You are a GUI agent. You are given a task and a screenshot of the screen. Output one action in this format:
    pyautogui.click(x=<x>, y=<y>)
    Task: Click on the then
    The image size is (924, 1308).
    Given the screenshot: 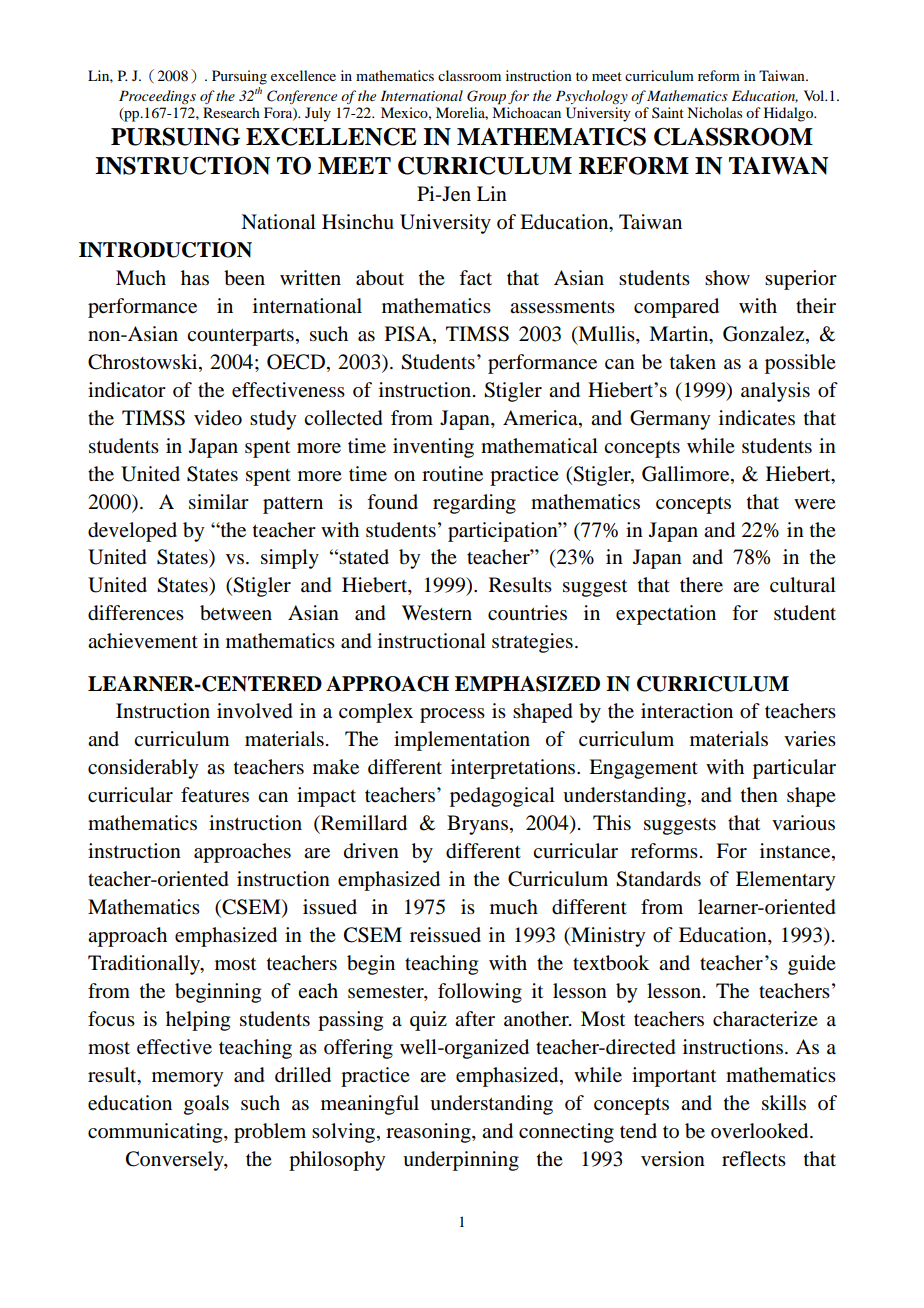 What is the action you would take?
    pyautogui.click(x=759, y=794)
